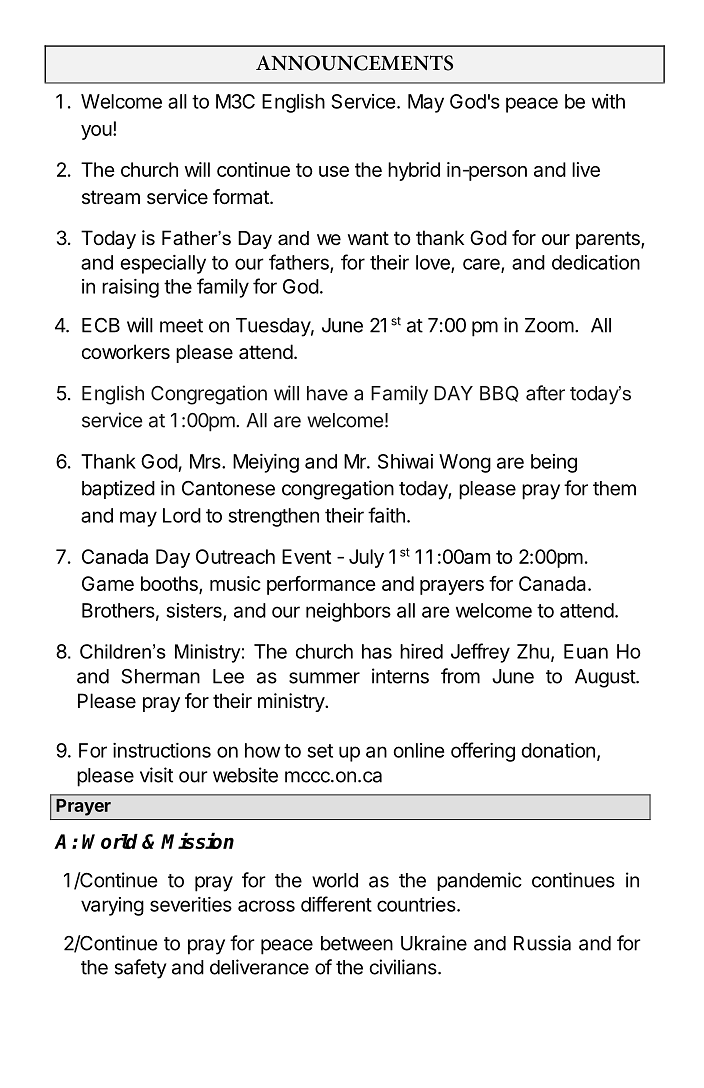  What do you see at coordinates (96, 132) in the screenshot?
I see `you` at bounding box center [96, 132].
